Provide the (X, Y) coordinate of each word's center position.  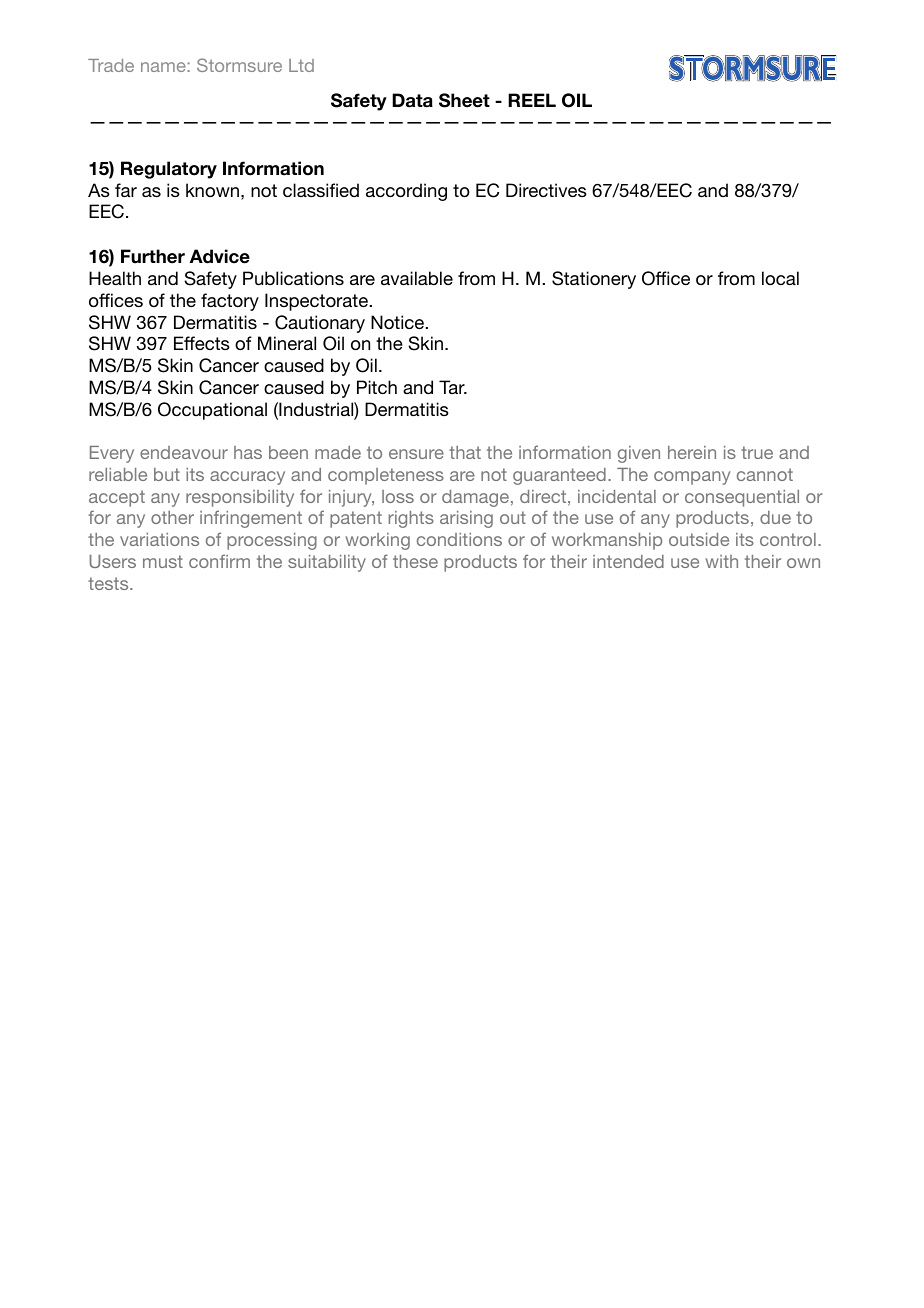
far (126, 190)
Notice (399, 322)
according (406, 192)
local (780, 278)
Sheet (464, 100)
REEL (532, 100)
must (163, 561)
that (465, 452)
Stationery (594, 280)
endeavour (184, 452)
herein (692, 452)
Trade (111, 65)
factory (230, 302)
